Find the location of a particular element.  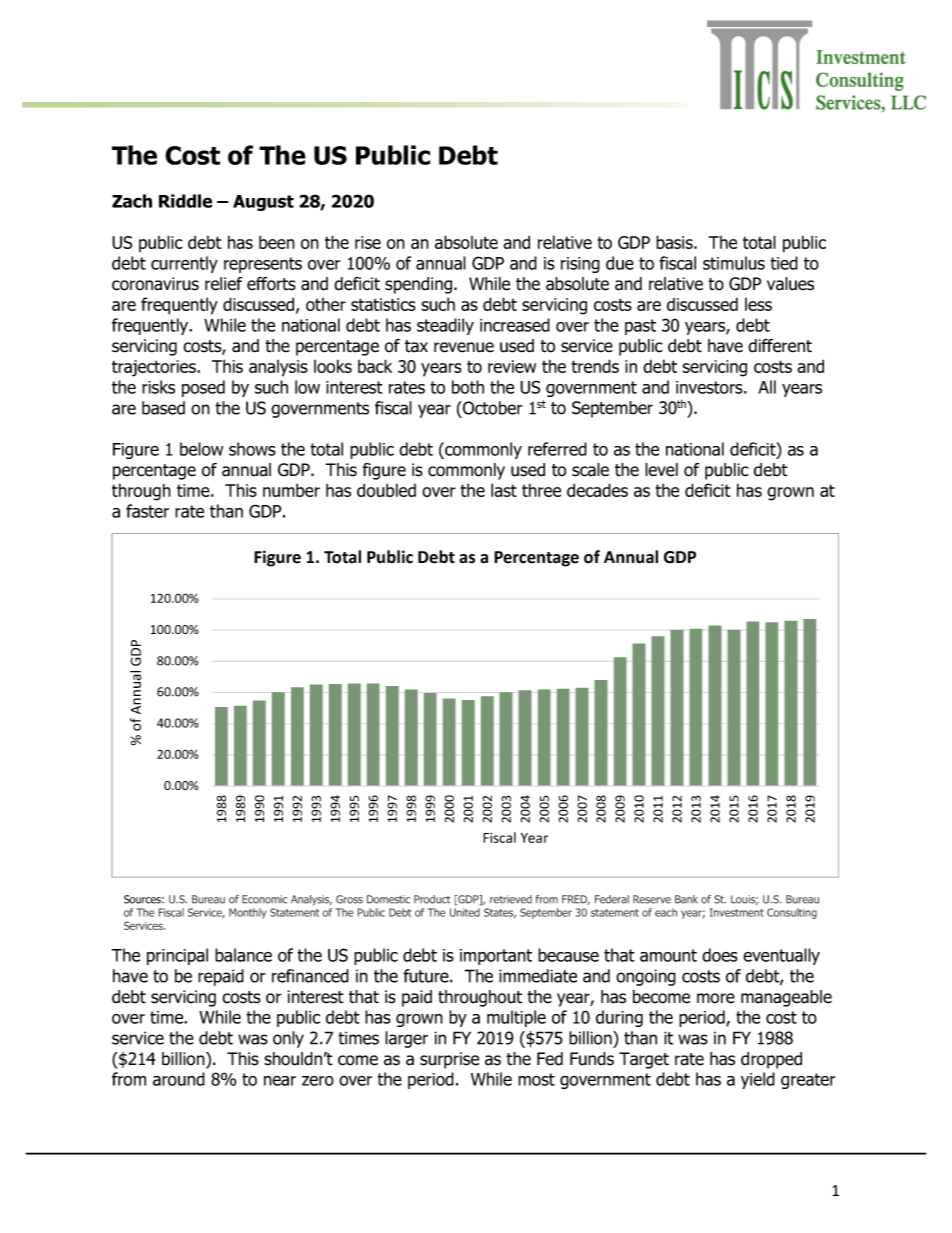

Economic is located at coordinates (265, 899).
